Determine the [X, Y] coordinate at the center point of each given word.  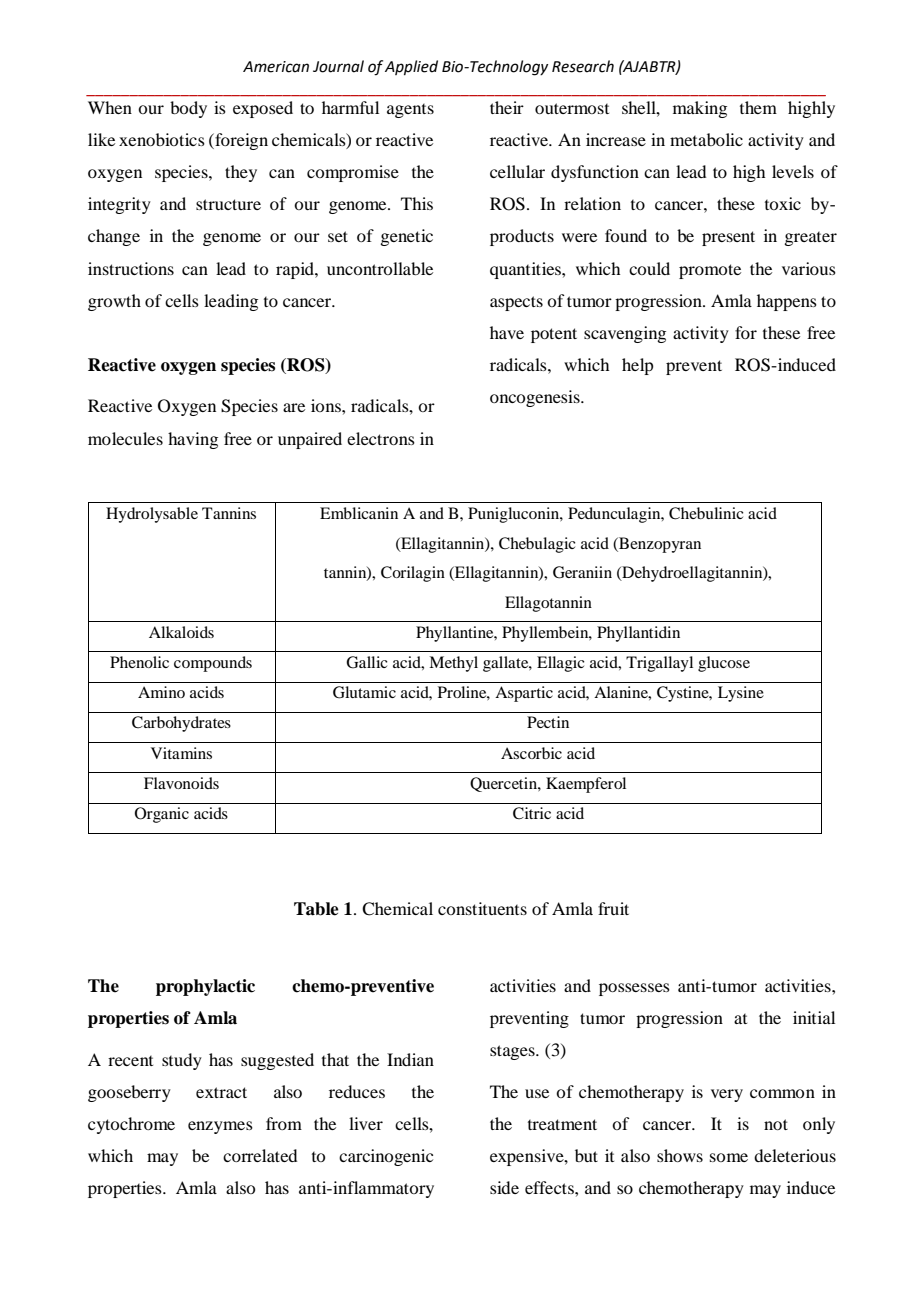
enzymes [220, 1127]
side [504, 1187]
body [188, 109]
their [507, 107]
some [729, 1157]
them [758, 107]
